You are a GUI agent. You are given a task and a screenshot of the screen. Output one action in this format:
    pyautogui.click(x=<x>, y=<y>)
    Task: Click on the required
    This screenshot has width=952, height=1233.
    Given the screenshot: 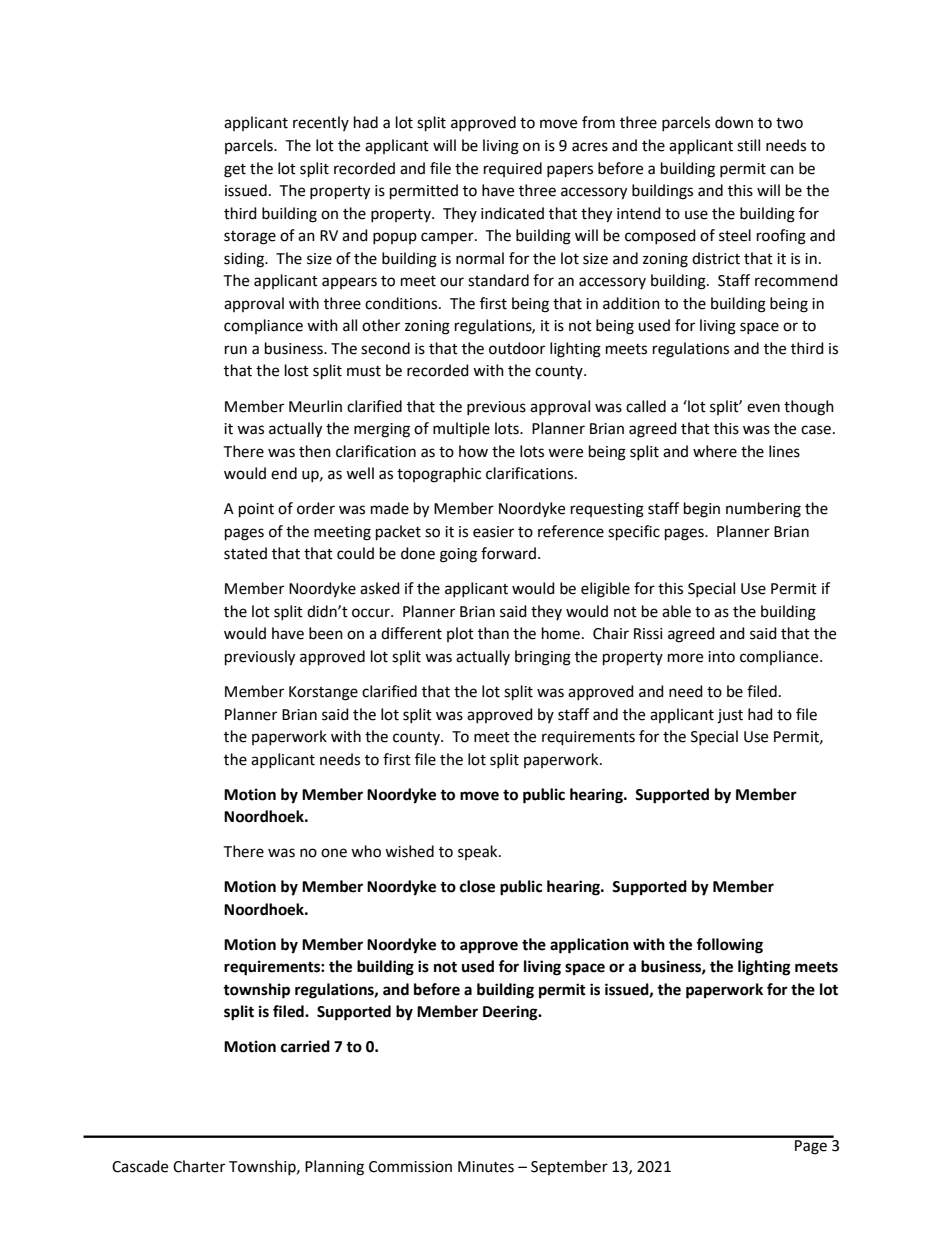 What is the action you would take?
    pyautogui.click(x=513, y=169)
